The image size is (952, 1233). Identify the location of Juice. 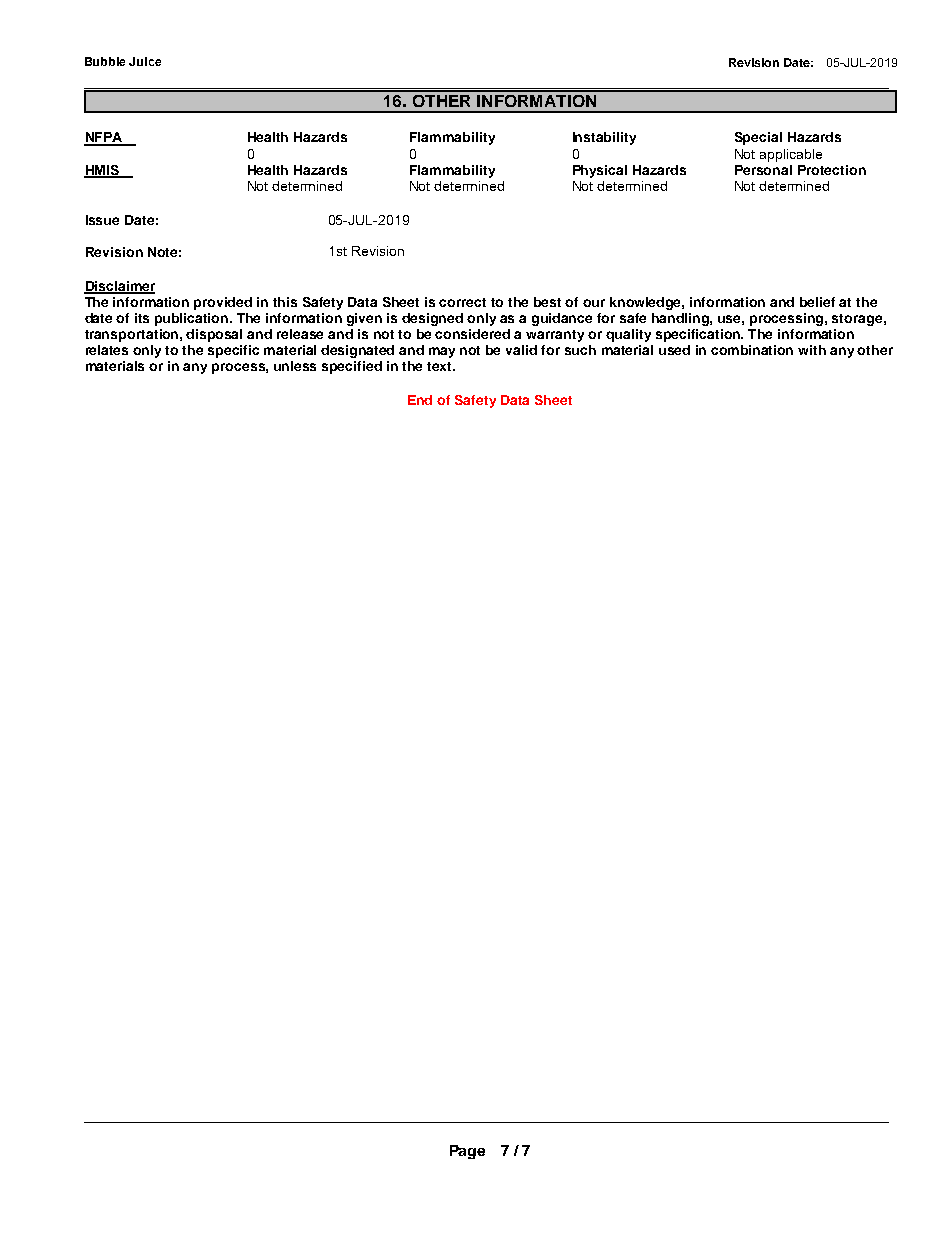
(145, 61).
